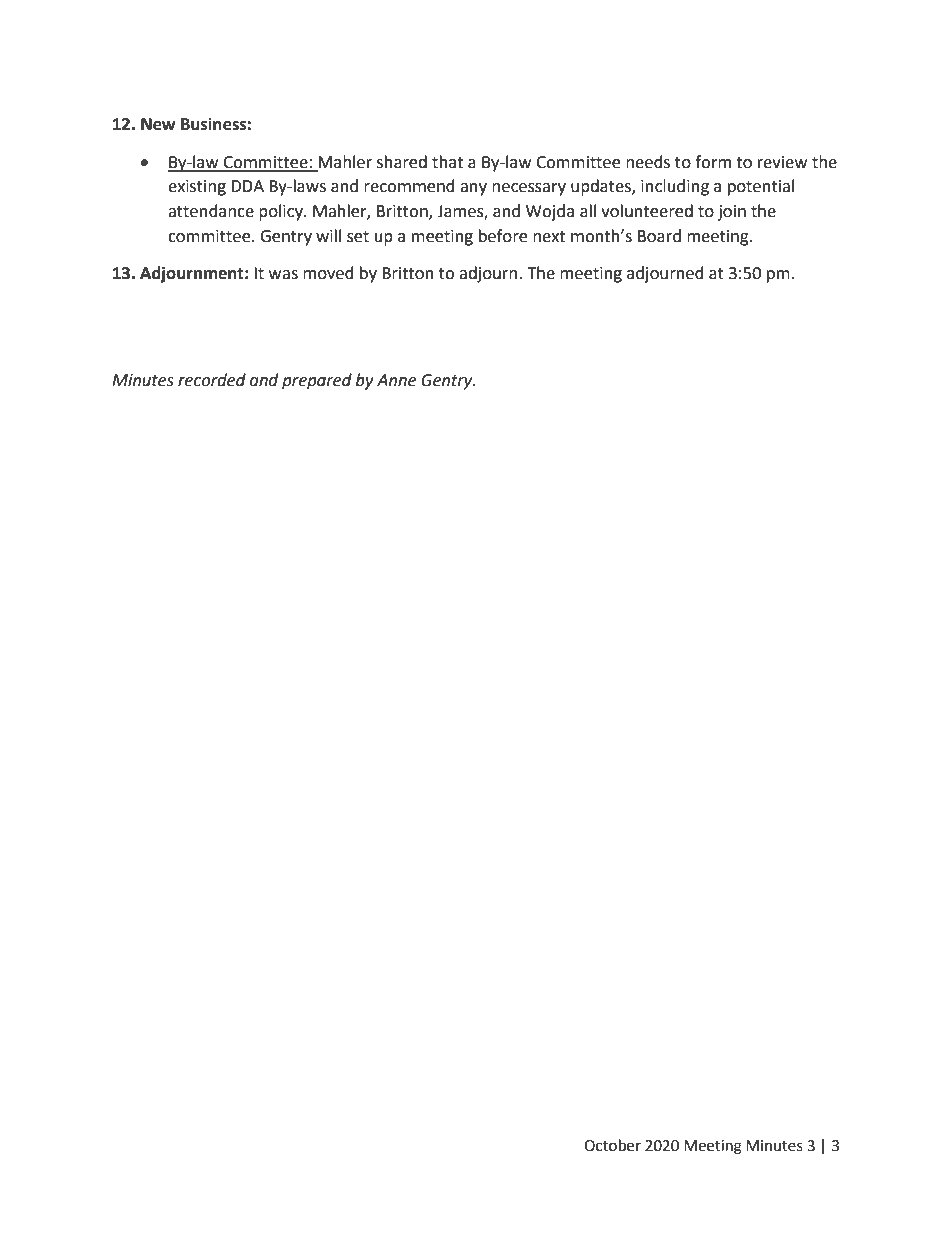 This page has width=952, height=1233. Describe the element at coordinates (659, 236) in the page. I see `Board` at that location.
